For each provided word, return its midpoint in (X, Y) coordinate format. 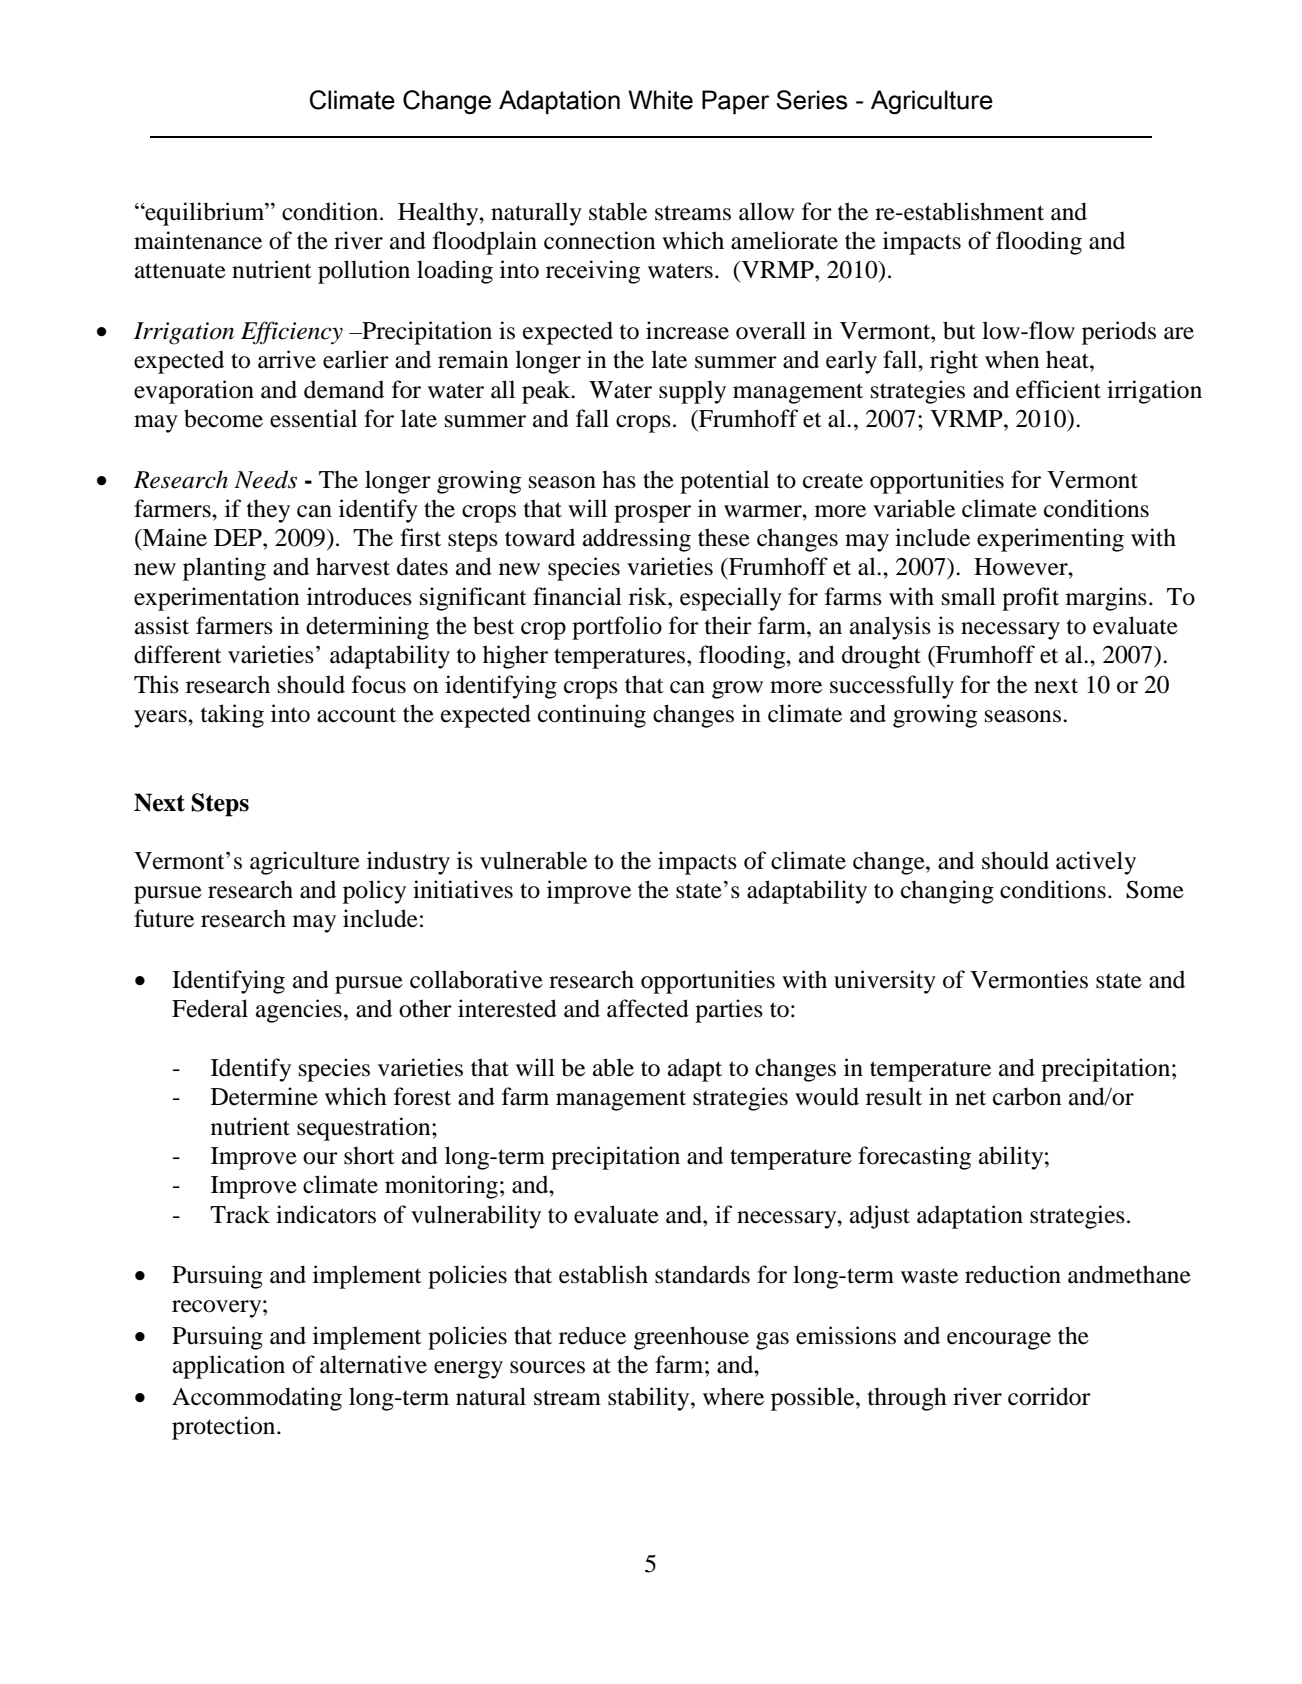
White (660, 100)
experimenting (1050, 540)
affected (648, 1008)
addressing (637, 540)
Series (812, 100)
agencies (299, 1011)
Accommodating (257, 1399)
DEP (239, 537)
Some (1155, 889)
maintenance (198, 240)
